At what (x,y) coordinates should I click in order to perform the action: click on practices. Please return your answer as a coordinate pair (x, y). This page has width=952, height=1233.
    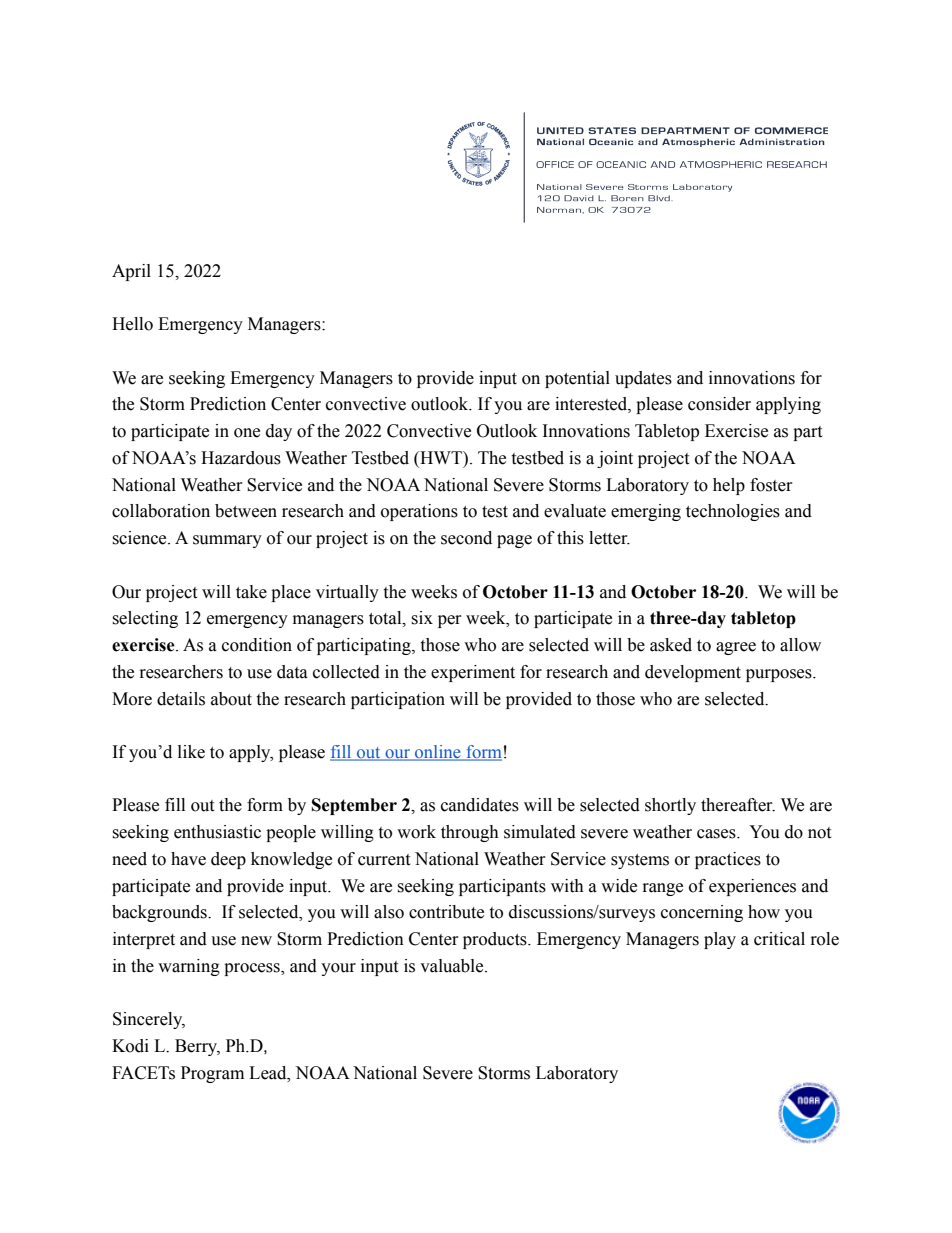
    Looking at the image, I should click on (728, 860).
